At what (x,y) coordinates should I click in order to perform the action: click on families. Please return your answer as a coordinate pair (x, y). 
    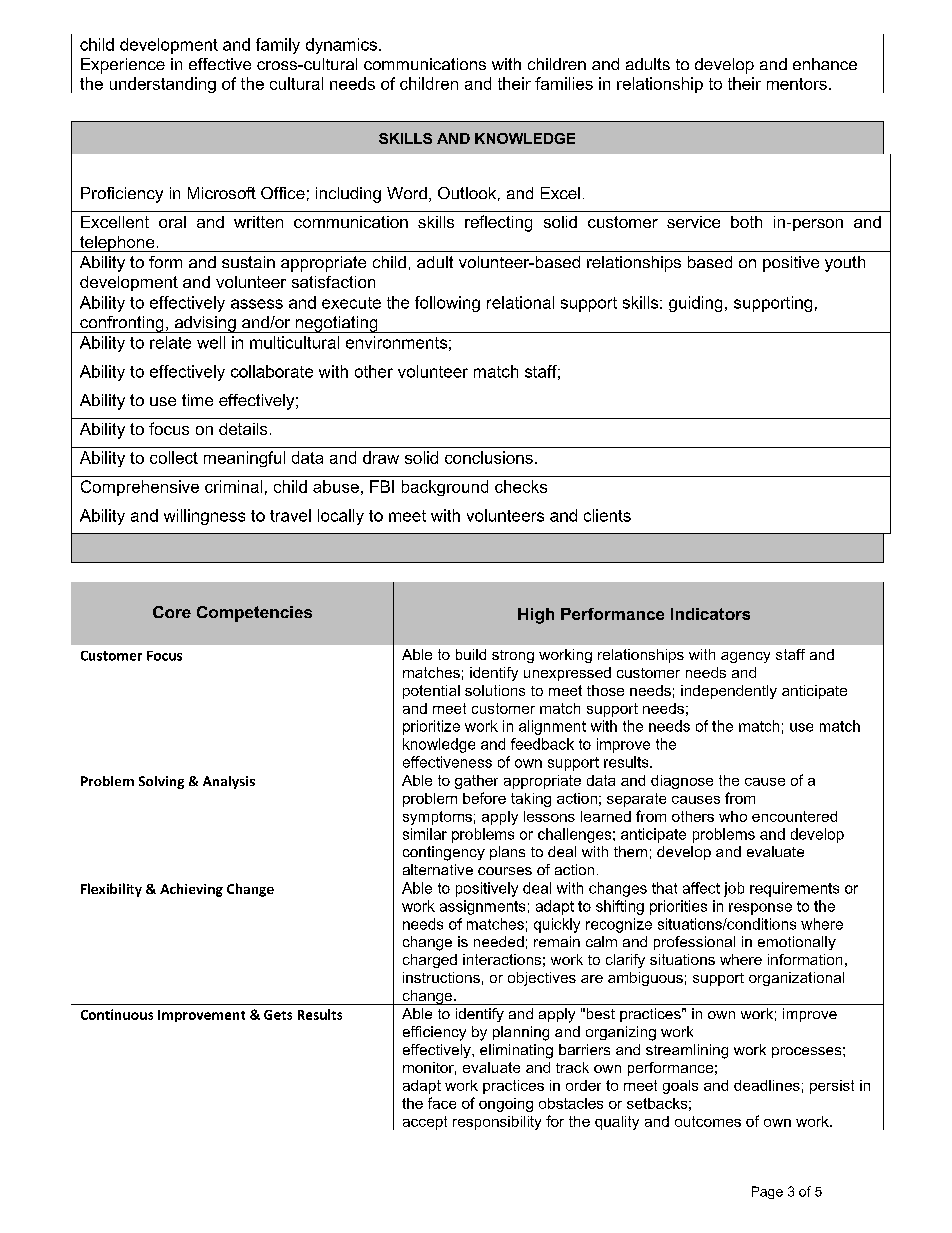
    Looking at the image, I should click on (564, 83).
